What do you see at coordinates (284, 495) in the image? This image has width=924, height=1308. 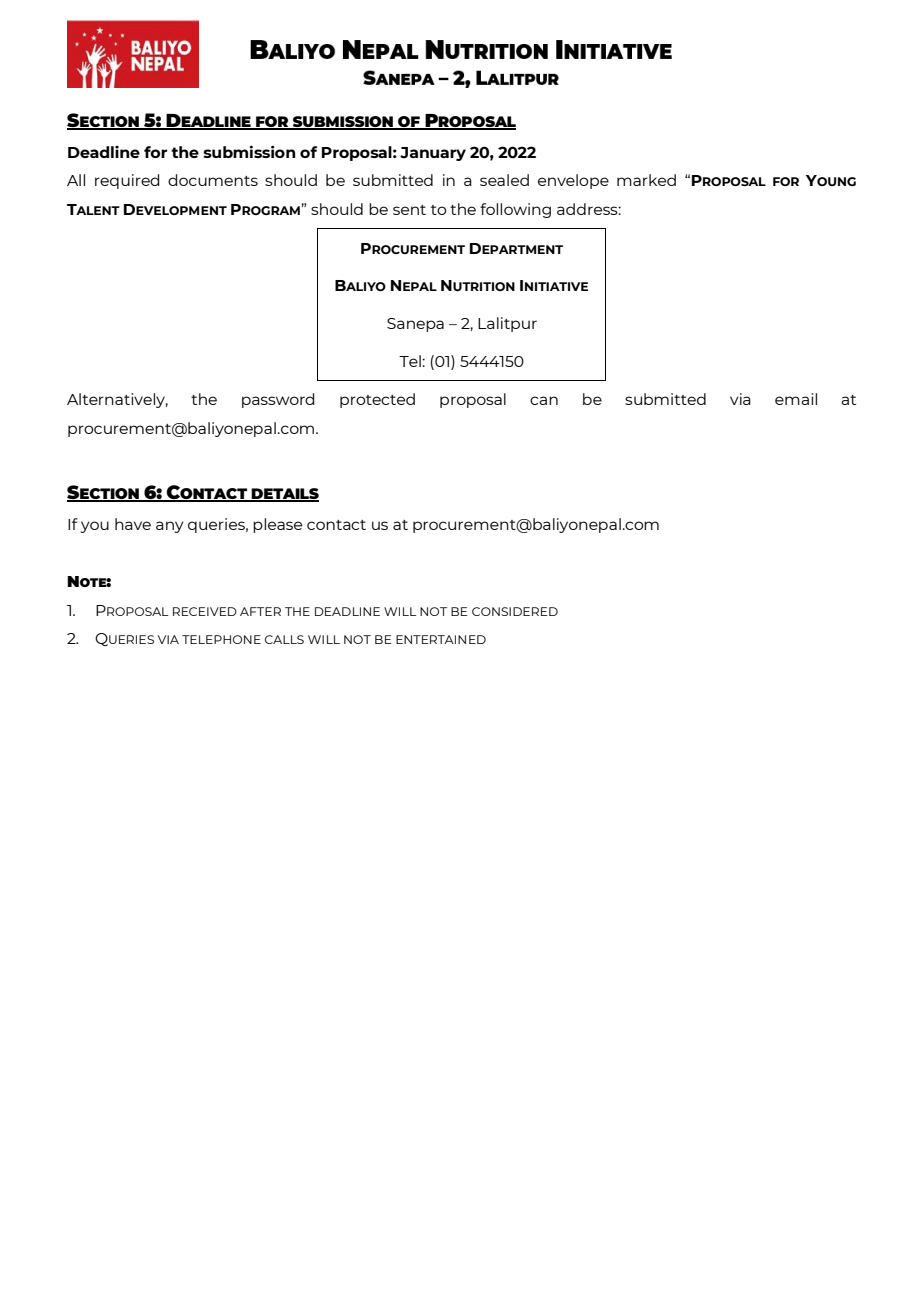 I see `DETAILS` at bounding box center [284, 495].
